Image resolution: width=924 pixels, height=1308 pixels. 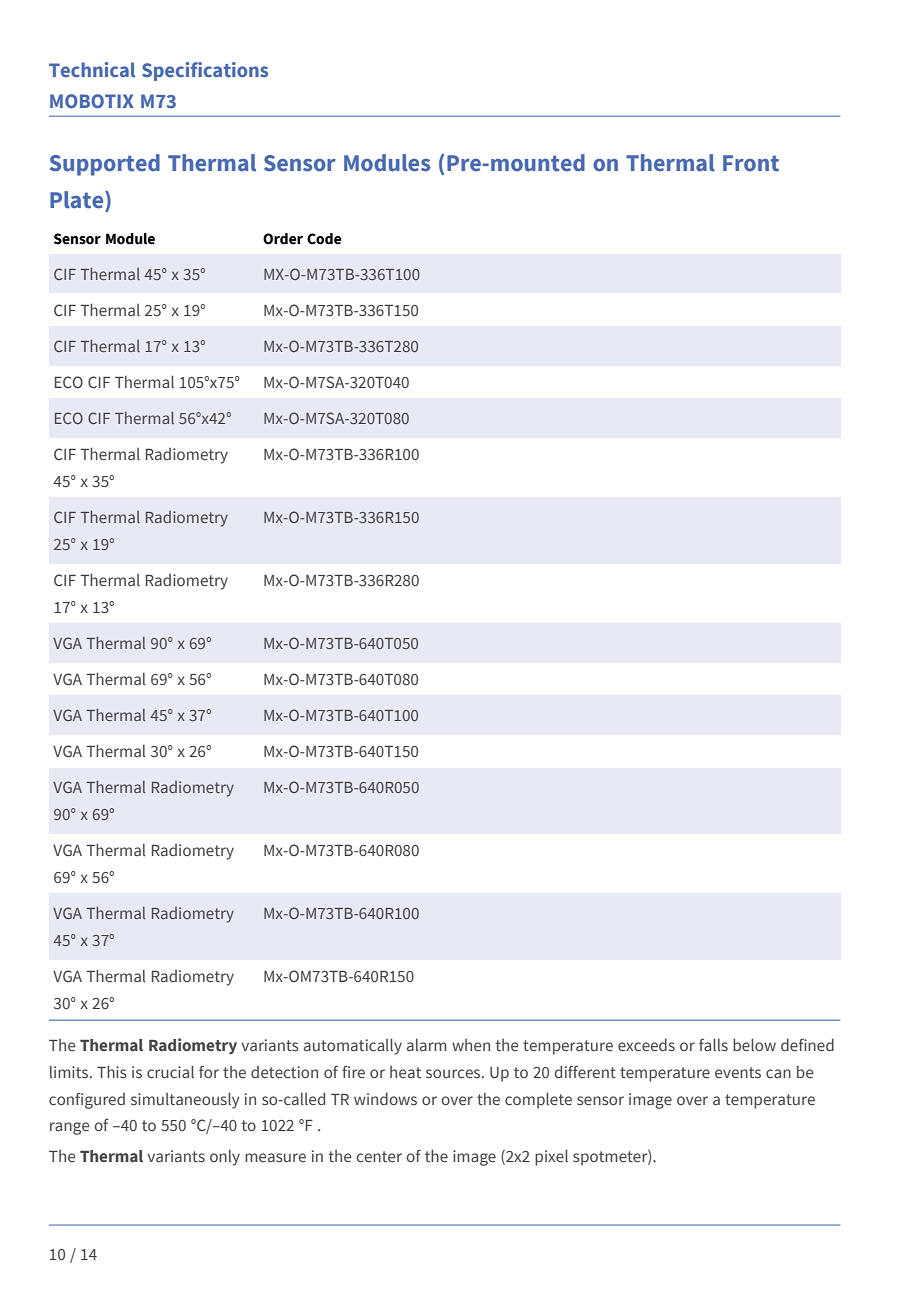 What do you see at coordinates (751, 163) in the screenshot?
I see `Front` at bounding box center [751, 163].
